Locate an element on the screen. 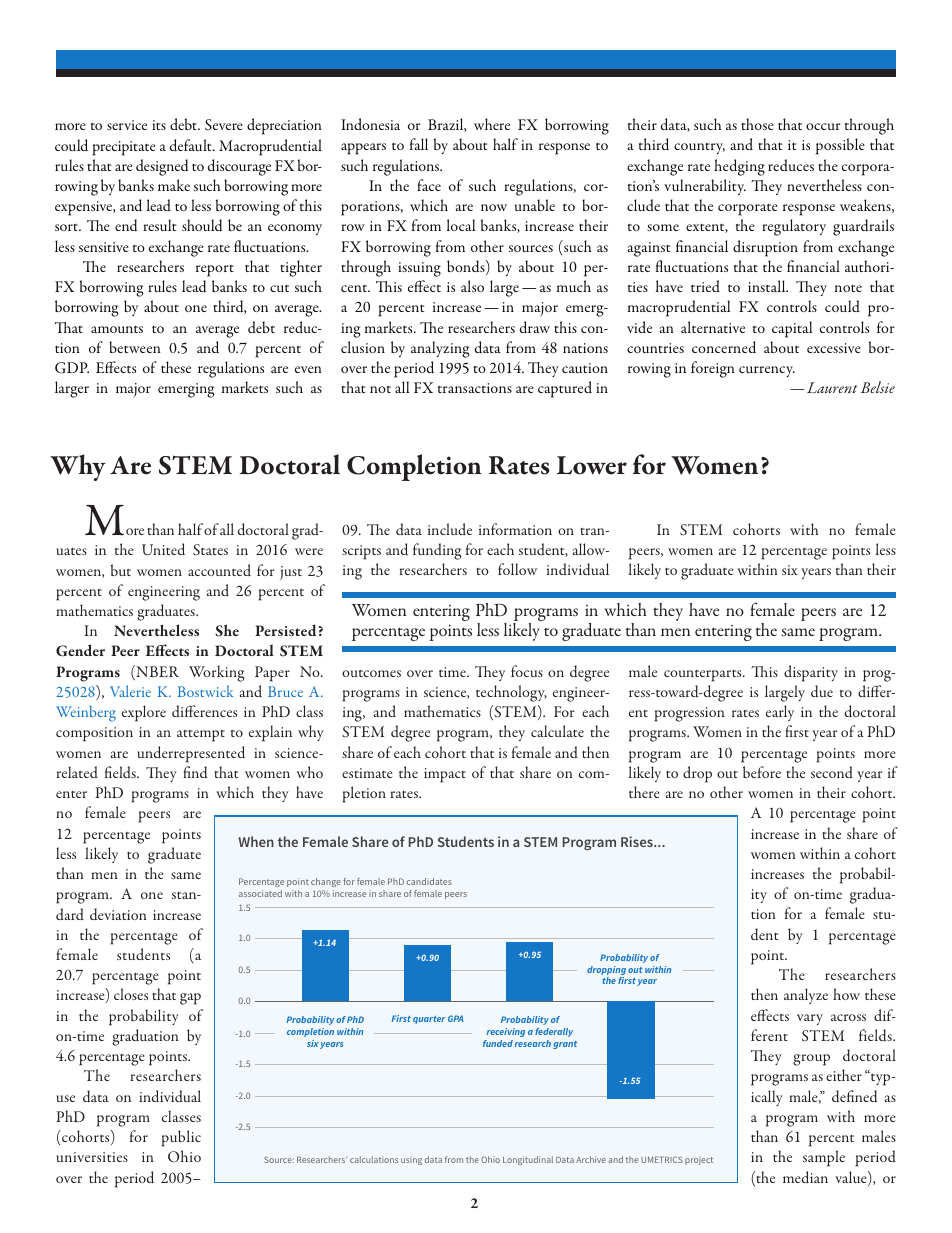 The width and height of the screenshot is (952, 1233). find is located at coordinates (195, 772).
